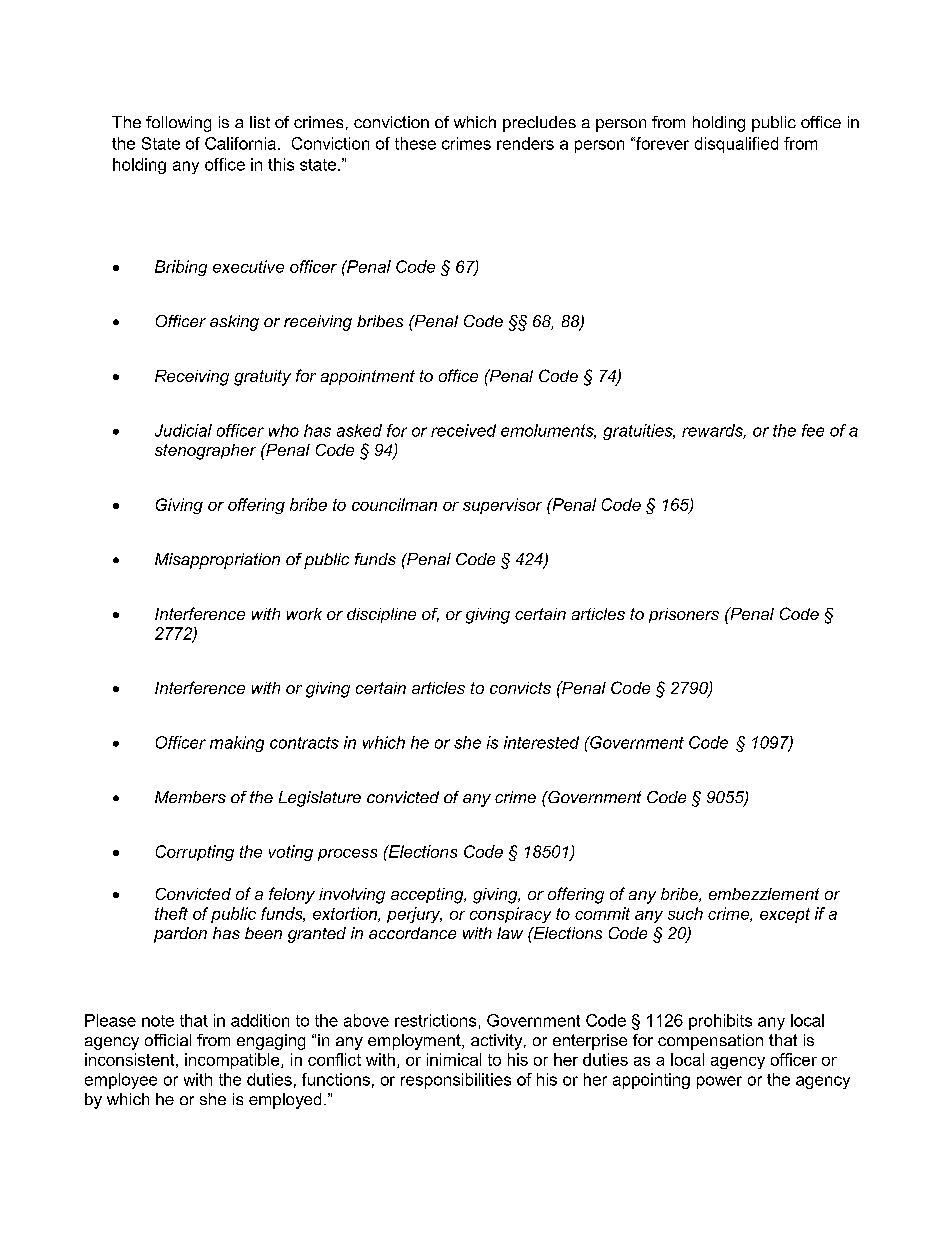 The height and width of the screenshot is (1233, 952). What do you see at coordinates (233, 1061) in the screenshot?
I see `incompatible` at bounding box center [233, 1061].
